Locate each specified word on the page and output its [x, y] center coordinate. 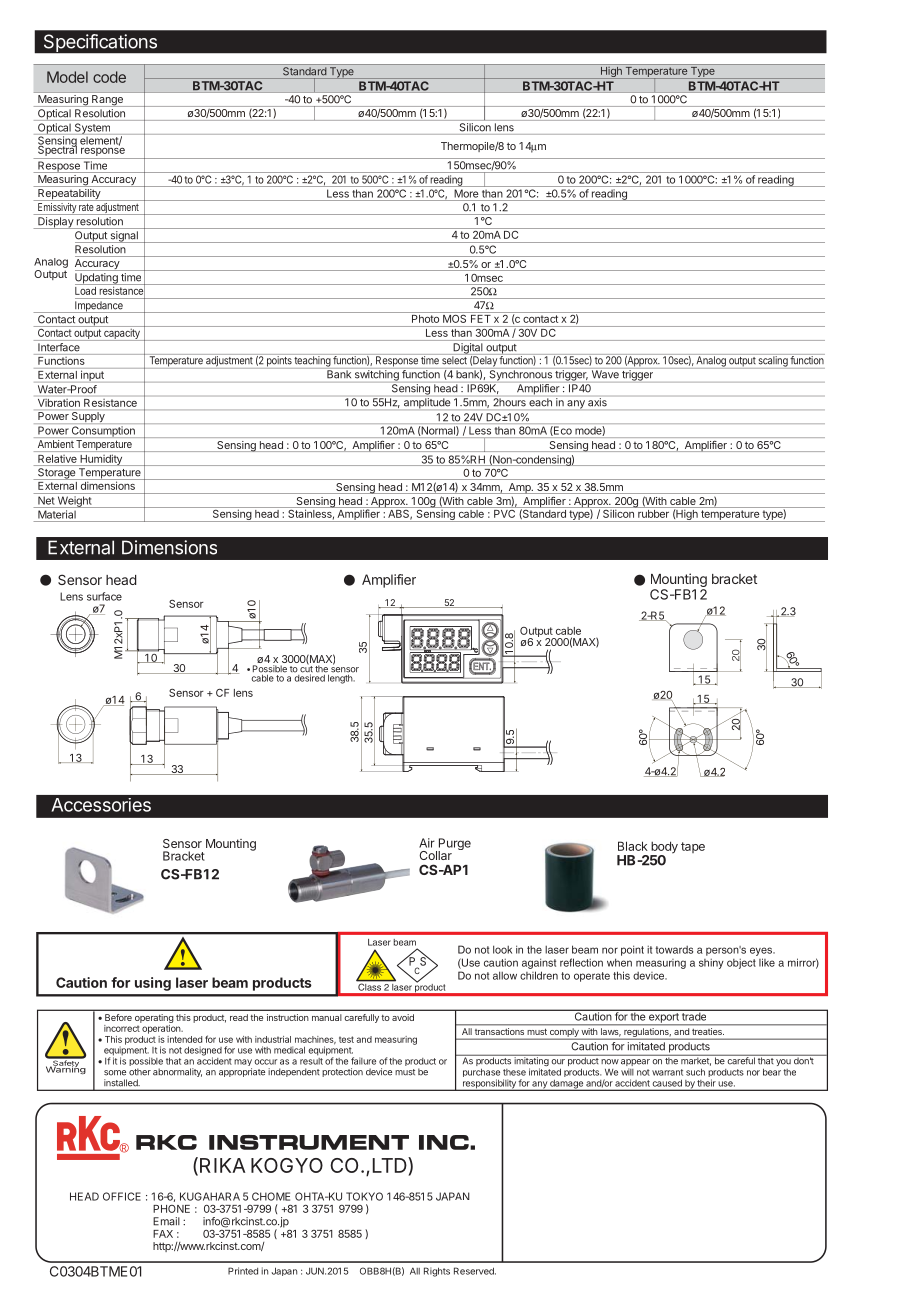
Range [107, 100]
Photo [425, 319]
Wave [605, 374]
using [153, 984]
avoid [403, 1017]
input [92, 375]
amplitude [427, 404]
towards [674, 950]
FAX [163, 1234]
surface [104, 596]
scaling [772, 361]
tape [693, 847]
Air [427, 843]
